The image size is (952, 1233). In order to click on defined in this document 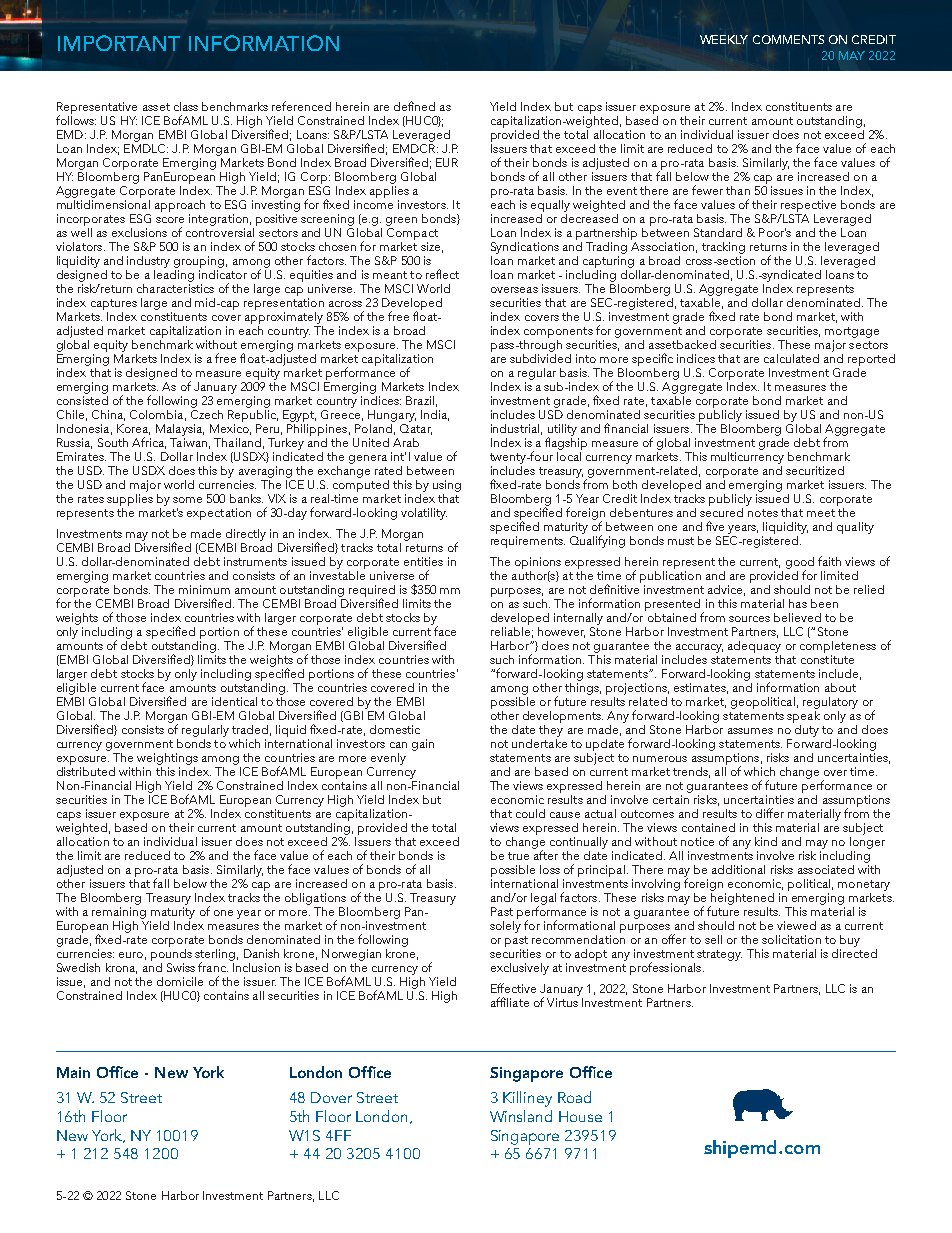, I will do `click(414, 106)`.
